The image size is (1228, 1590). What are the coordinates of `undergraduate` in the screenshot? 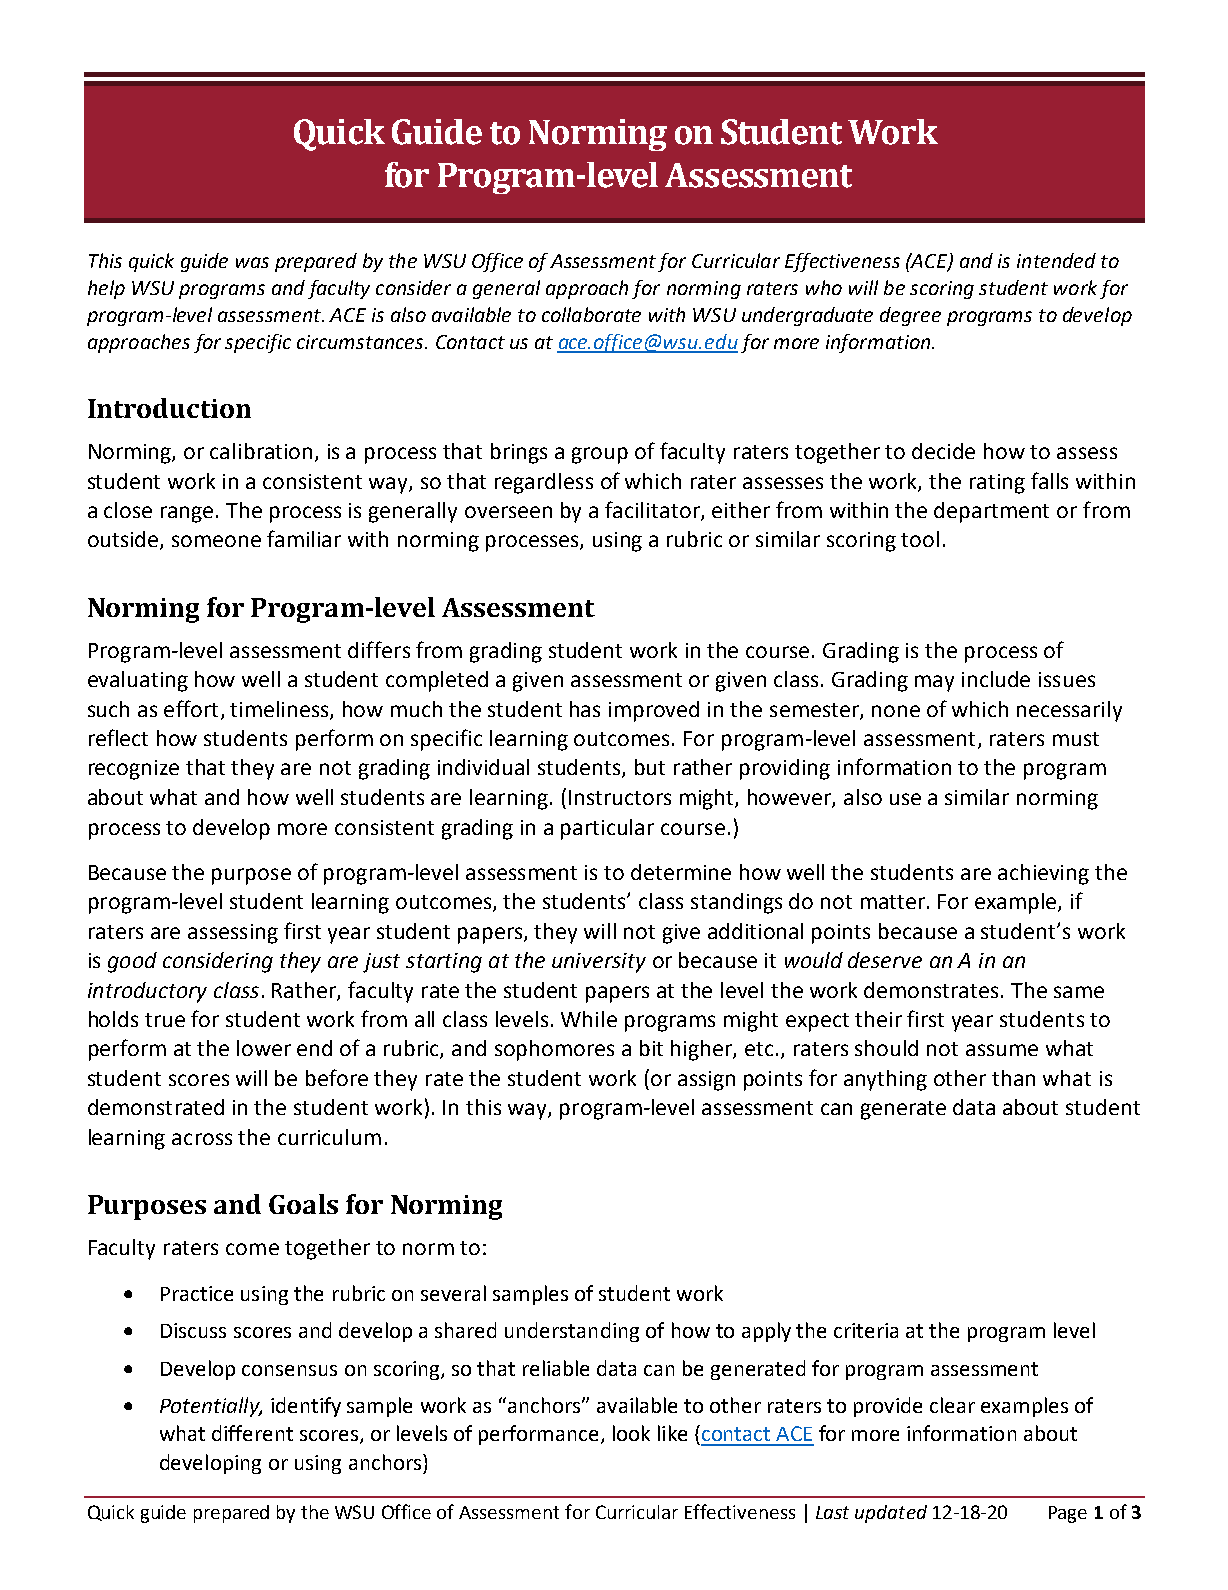 It's located at (807, 316).
